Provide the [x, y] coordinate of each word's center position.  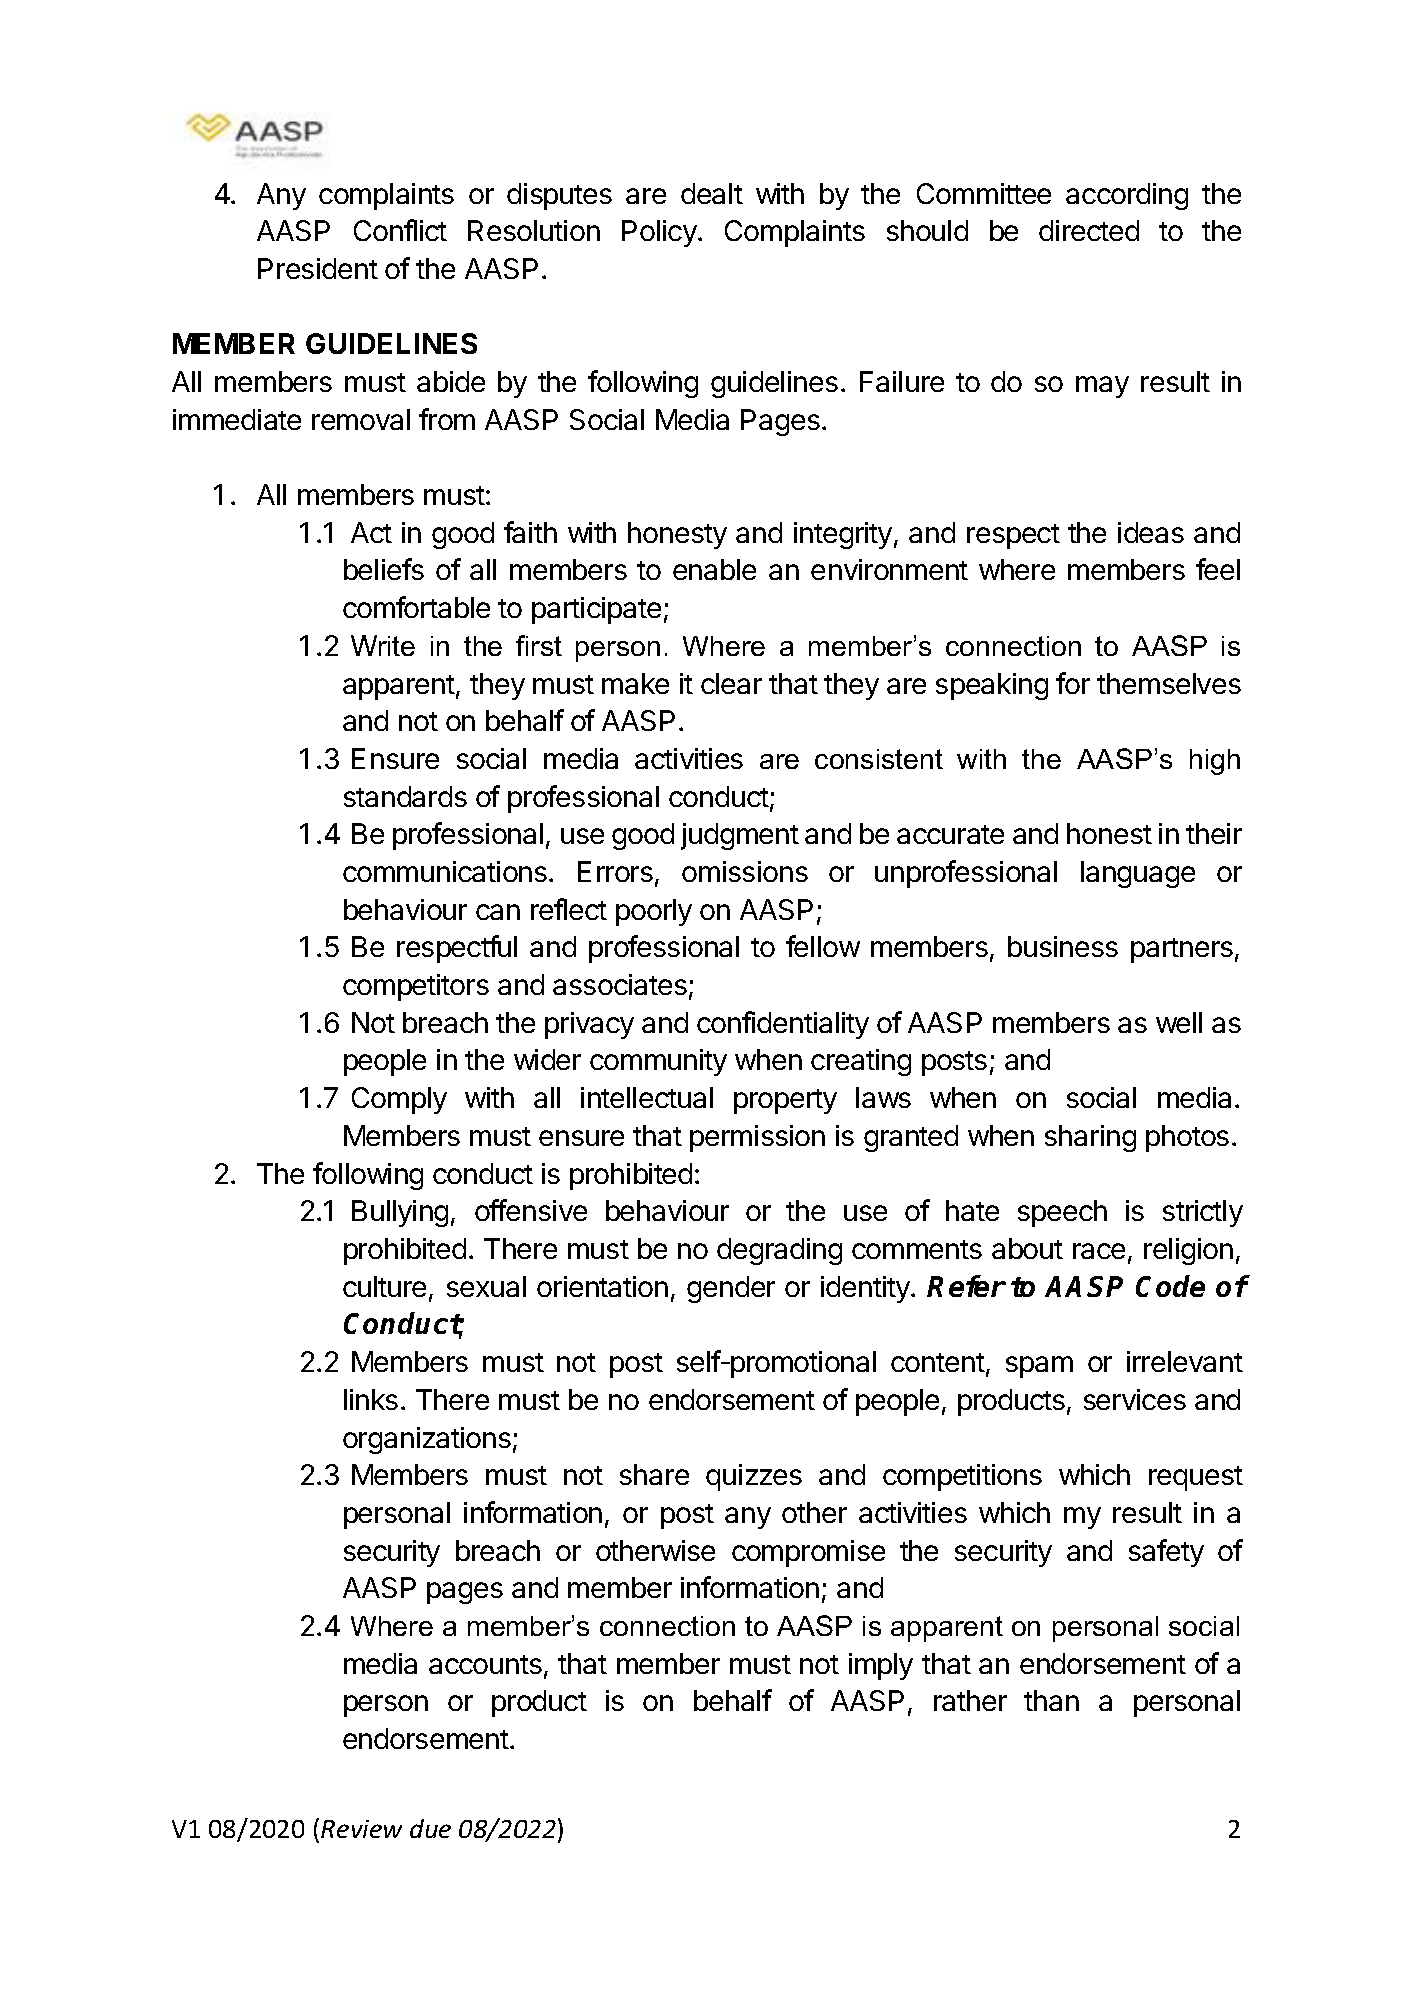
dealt [712, 193]
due [430, 1828]
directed [1089, 230]
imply [881, 1666]
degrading [779, 1251]
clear [731, 683]
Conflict [400, 230]
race [1099, 1251]
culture [384, 1286]
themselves [1169, 683]
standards [405, 796]
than [1051, 1700]
